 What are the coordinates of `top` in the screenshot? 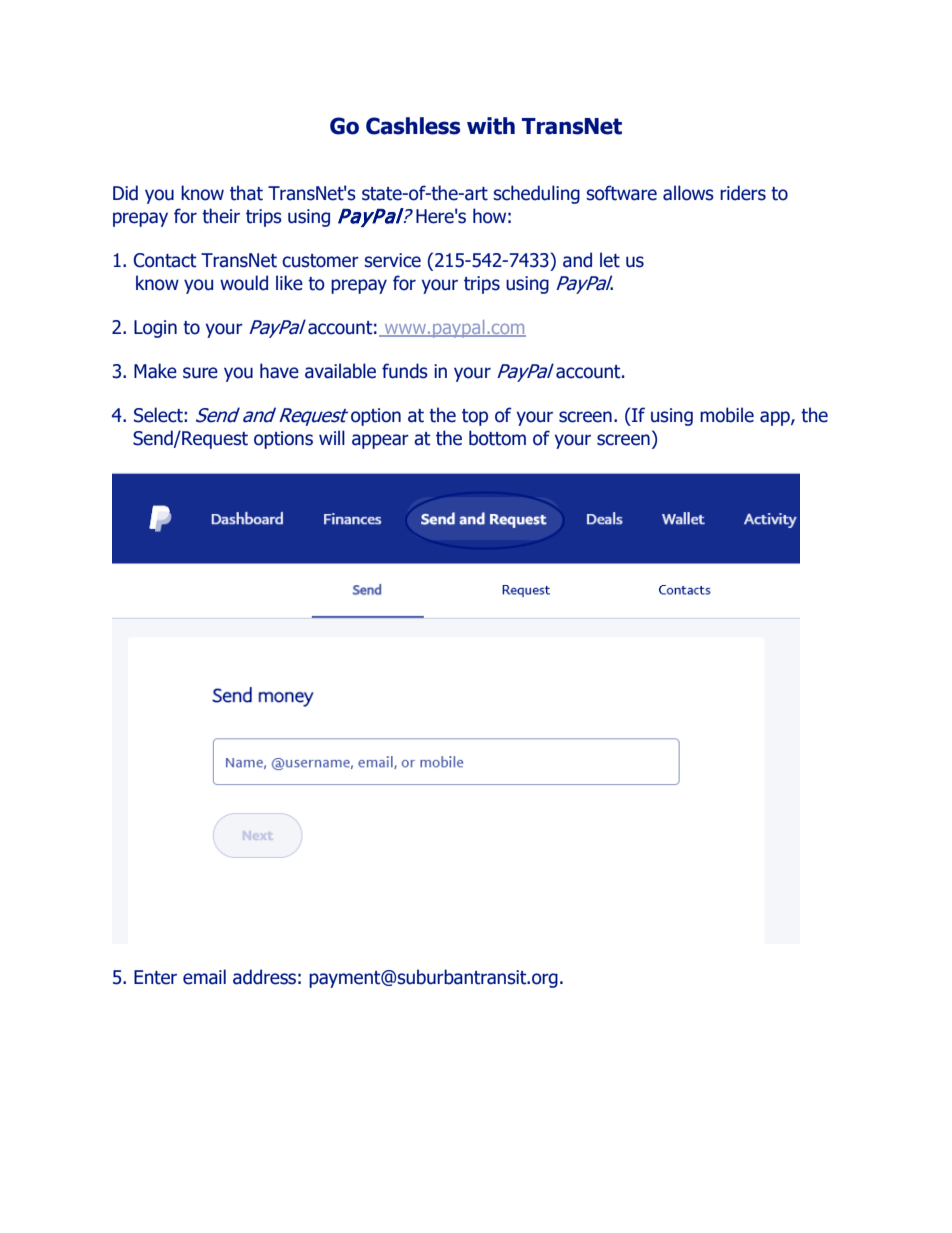 It's located at (475, 417).
